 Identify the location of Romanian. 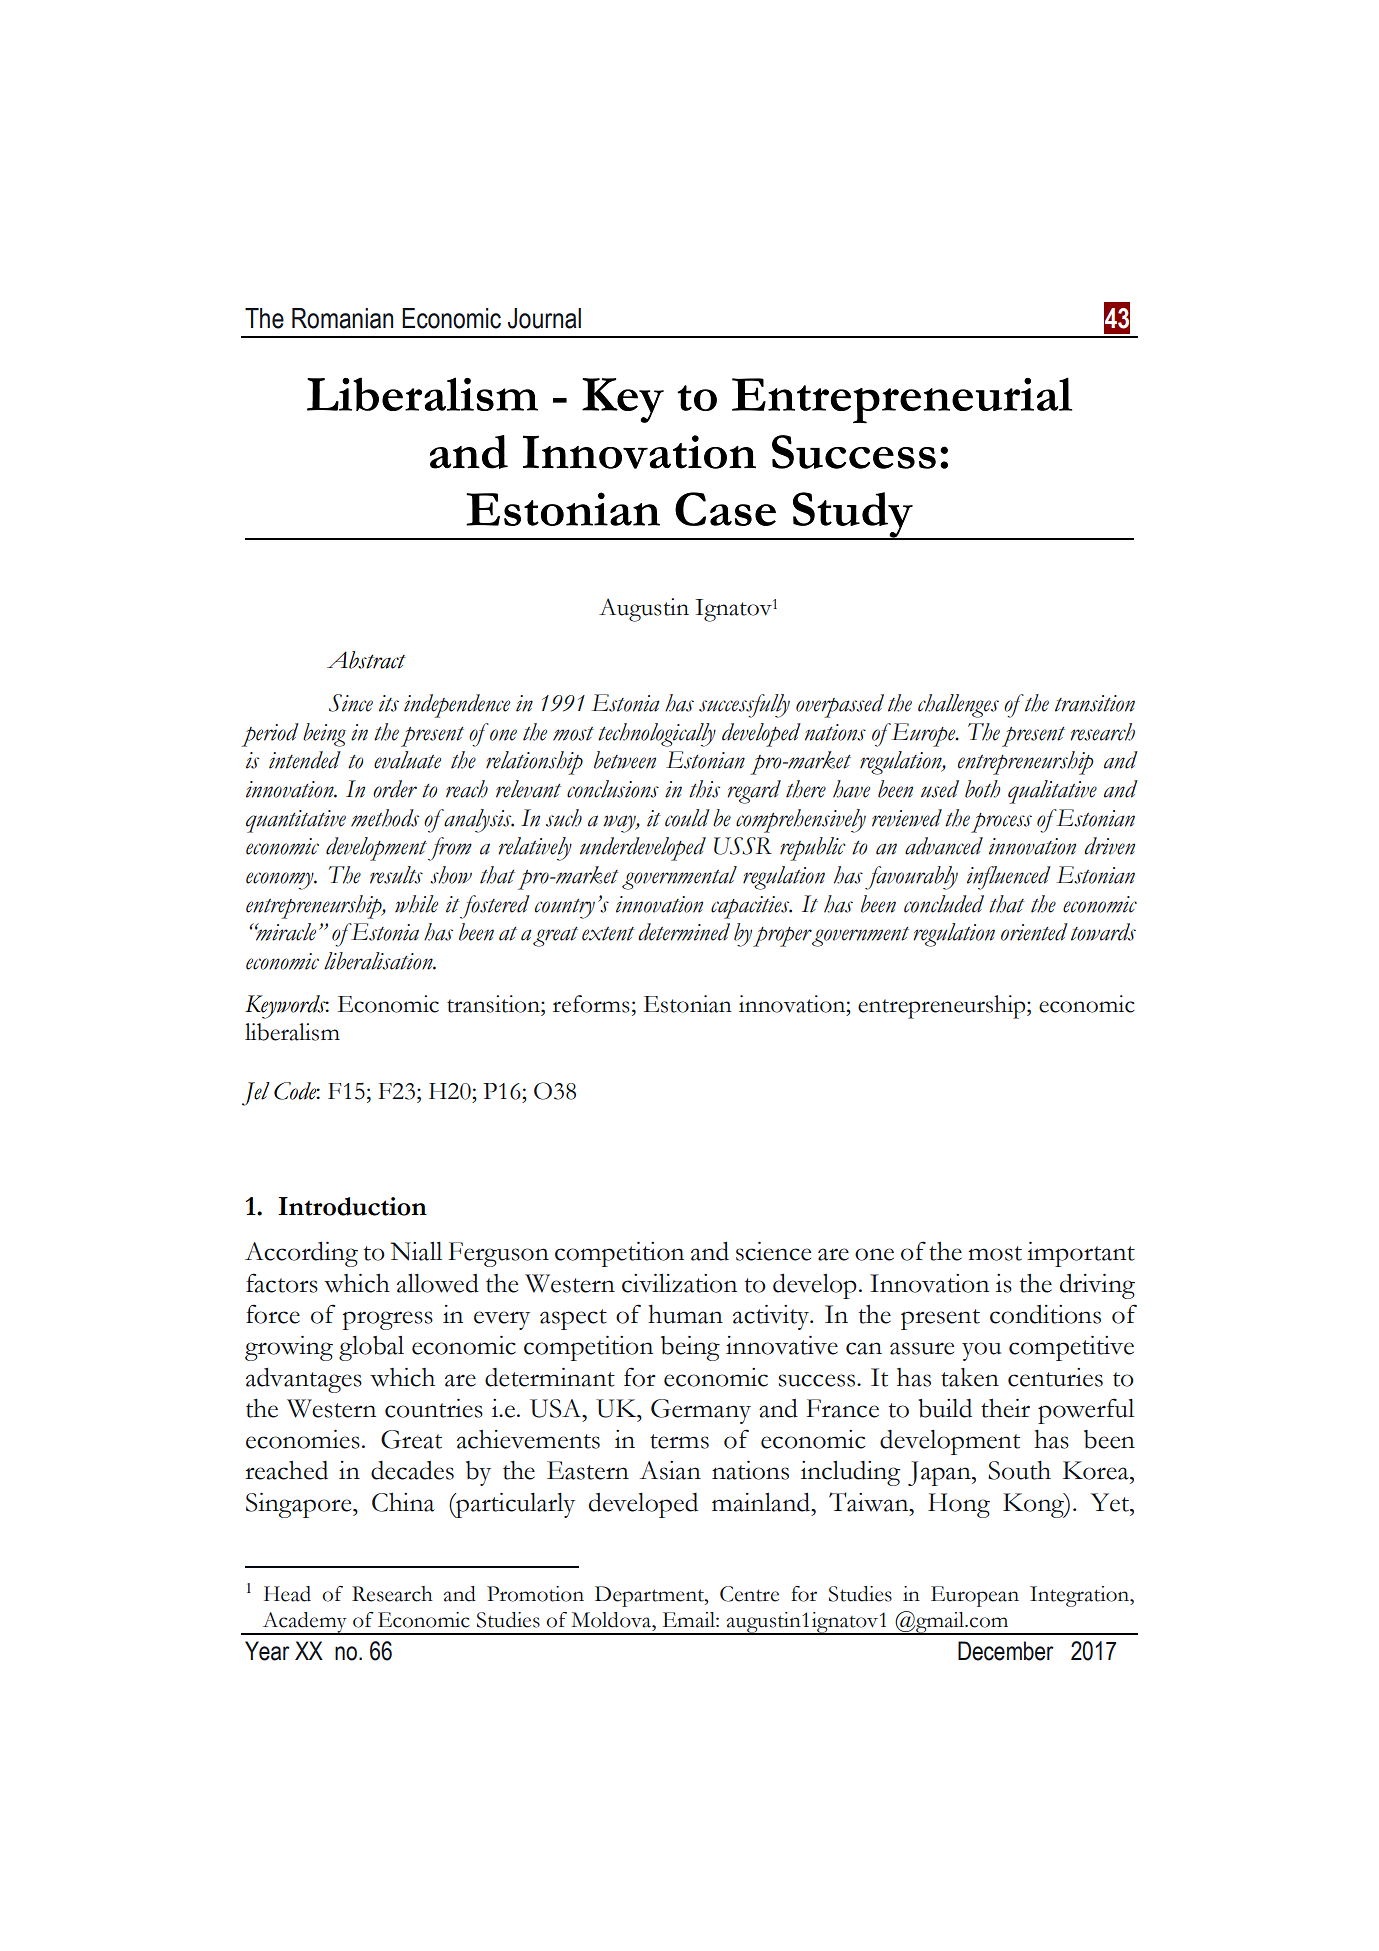
(342, 318).
